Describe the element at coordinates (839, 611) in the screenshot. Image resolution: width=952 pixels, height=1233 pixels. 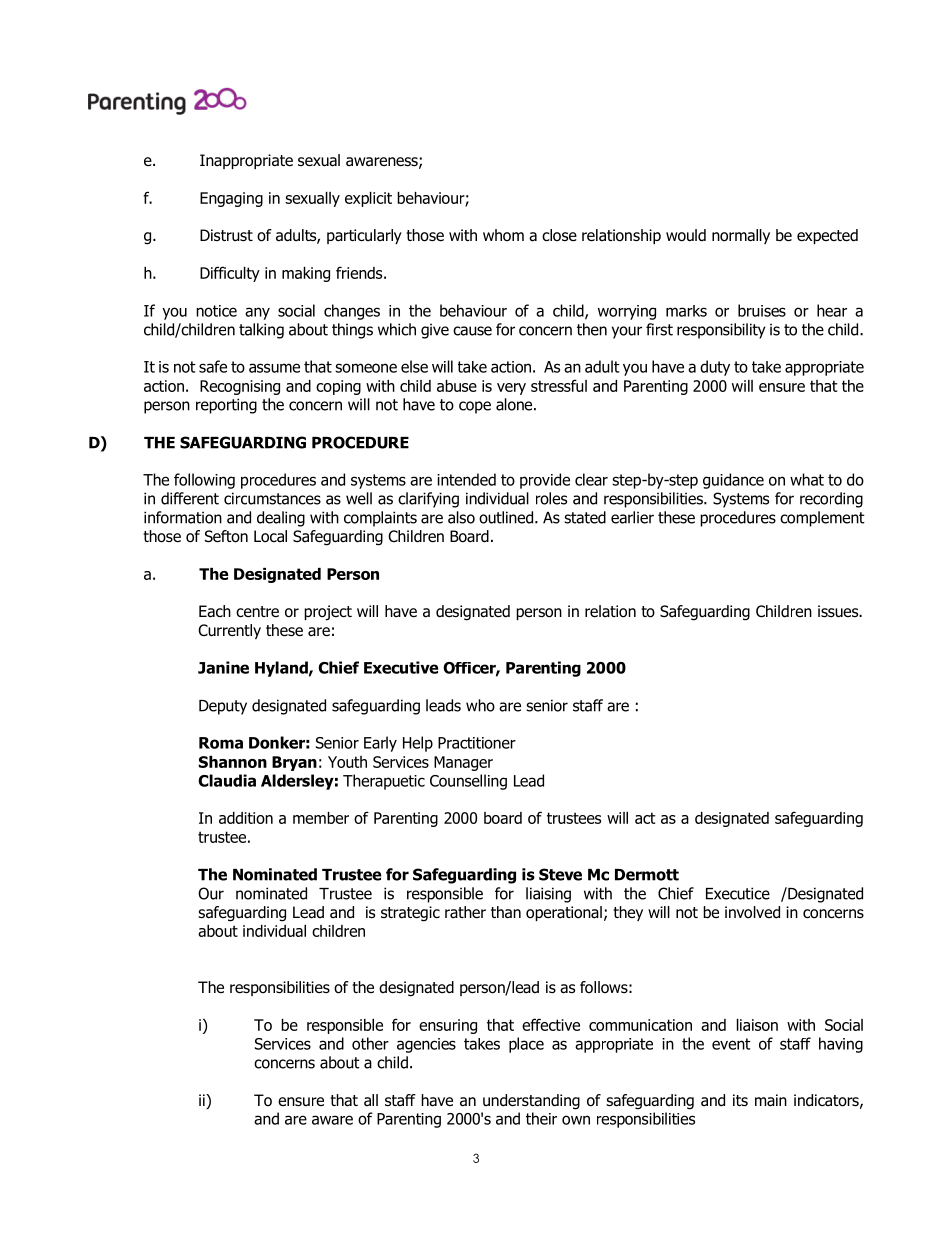
I see `issues` at that location.
